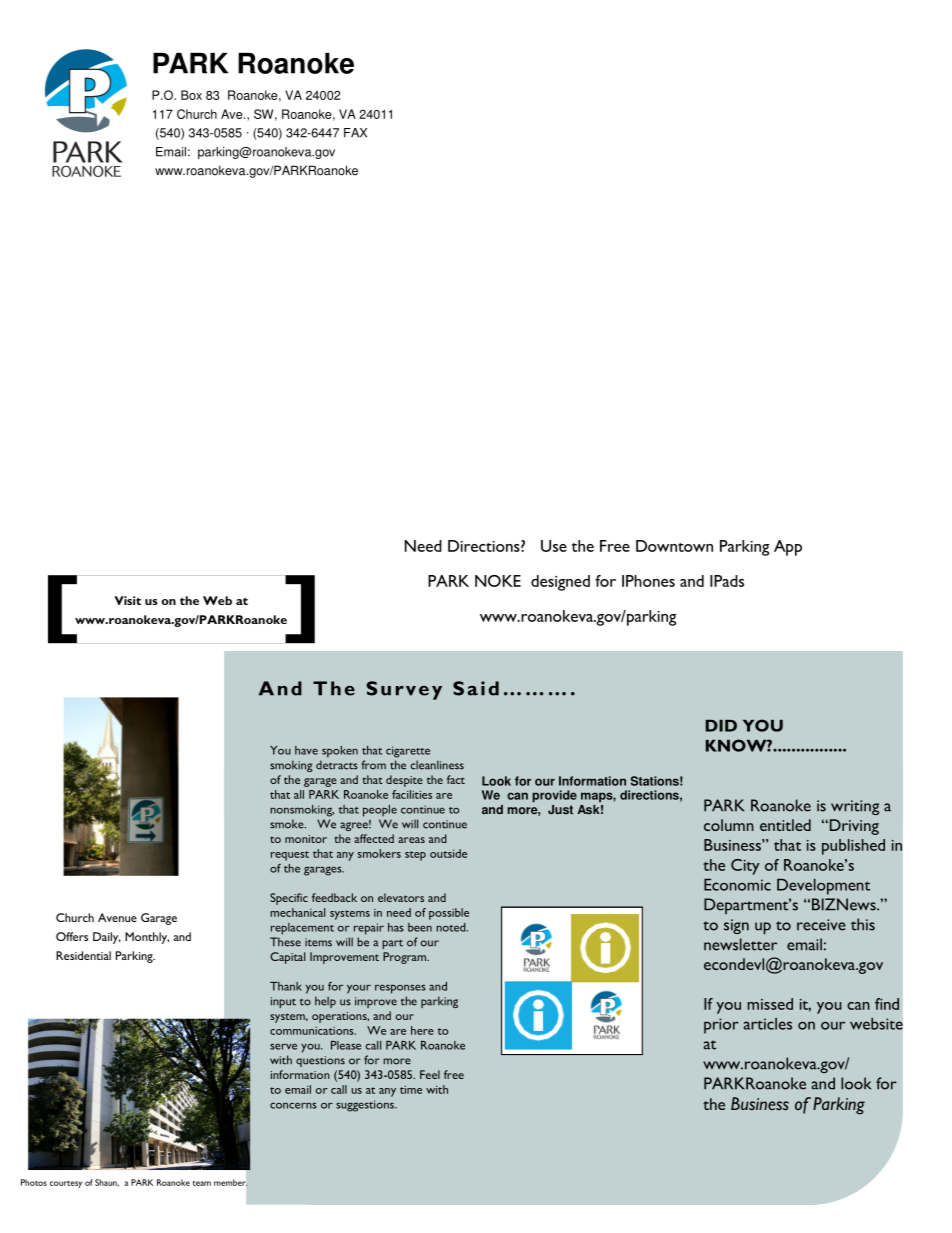  Describe the element at coordinates (674, 546) in the image. I see `Downtown` at that location.
